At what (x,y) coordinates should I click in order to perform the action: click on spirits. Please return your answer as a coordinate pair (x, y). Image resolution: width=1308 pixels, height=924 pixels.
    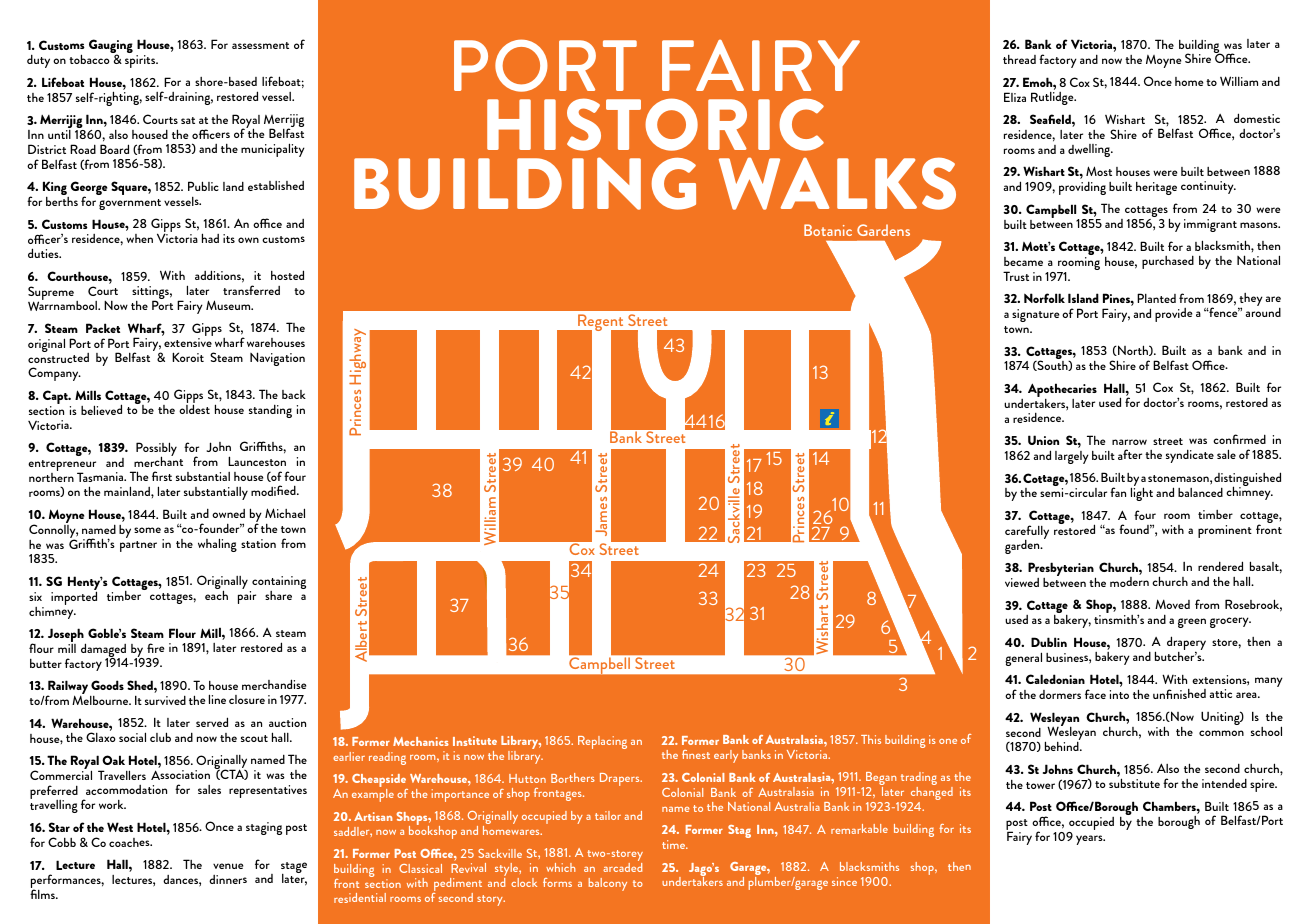
    Looking at the image, I should click on (141, 61).
